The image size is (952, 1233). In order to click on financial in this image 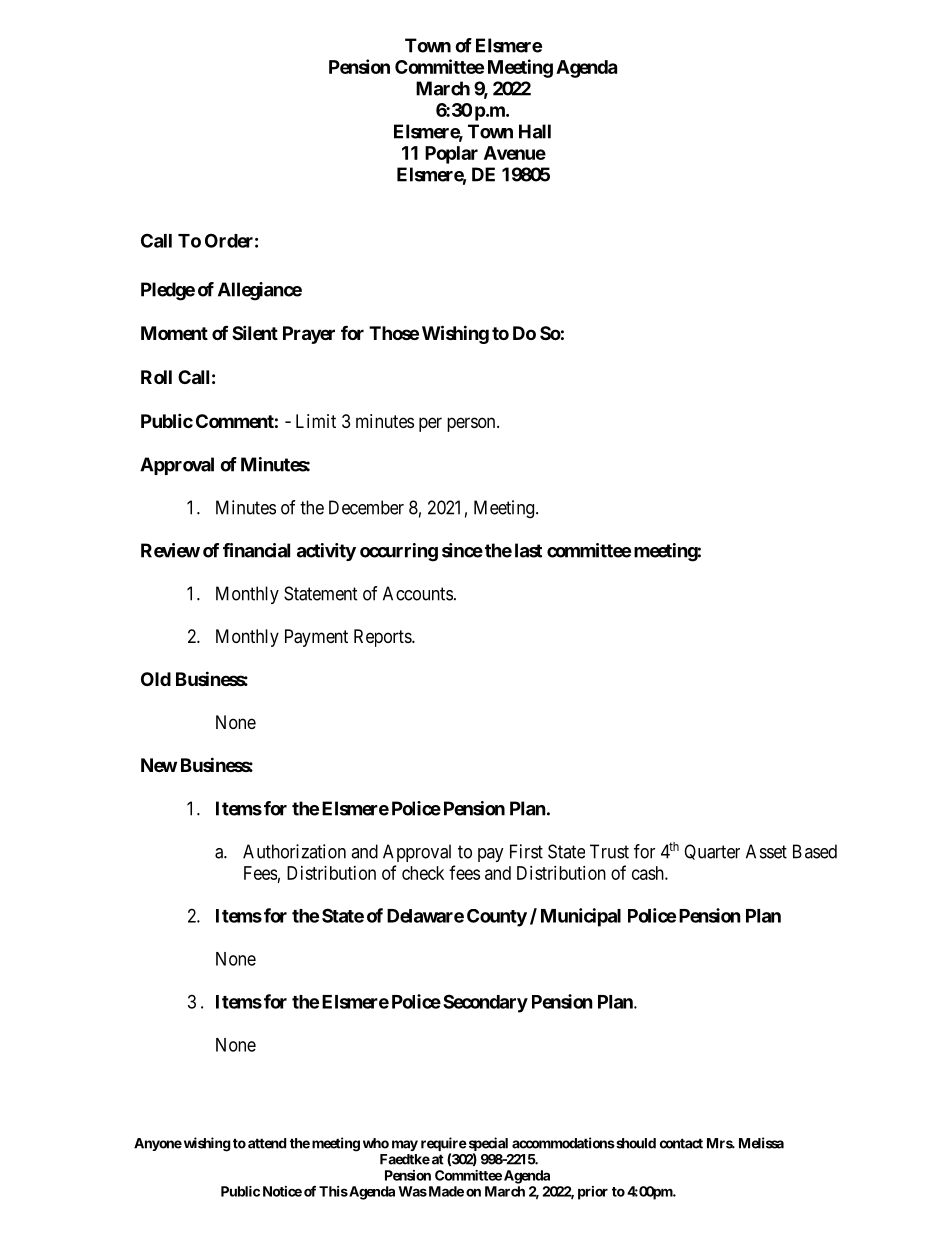, I will do `click(256, 550)`.
